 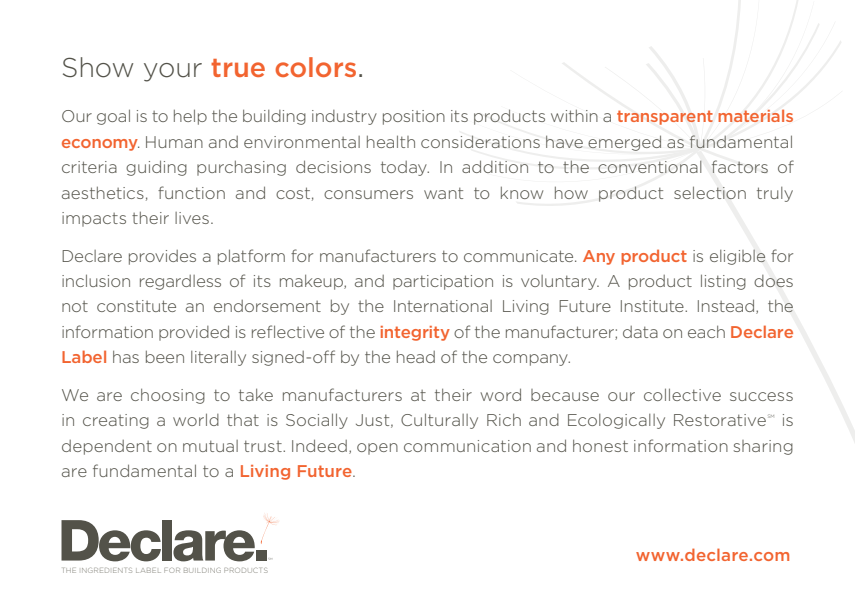 What do you see at coordinates (107, 570) in the image?
I see `INGREDIENTS` at bounding box center [107, 570].
